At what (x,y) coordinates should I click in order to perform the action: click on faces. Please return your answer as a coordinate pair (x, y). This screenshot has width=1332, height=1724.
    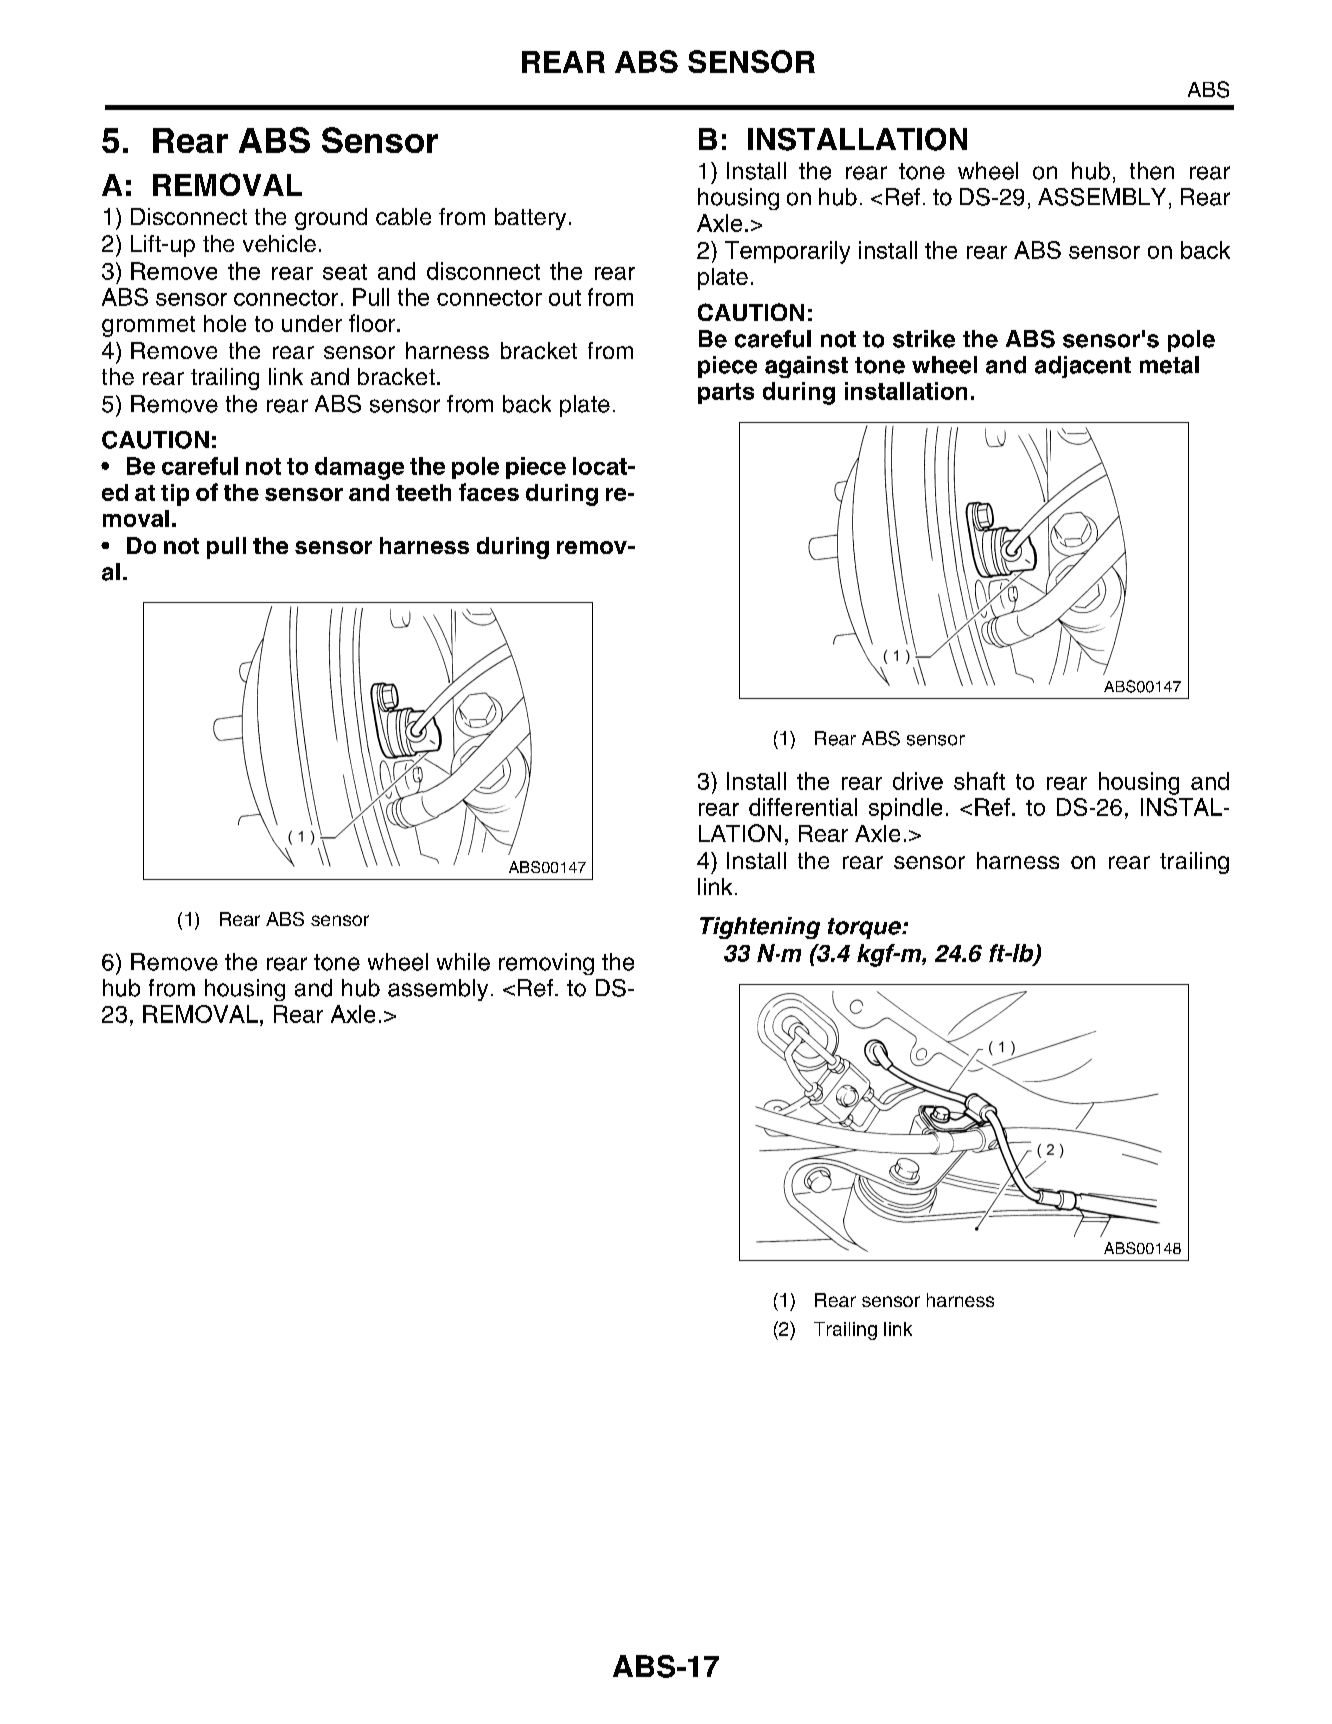
    Looking at the image, I should click on (489, 492).
